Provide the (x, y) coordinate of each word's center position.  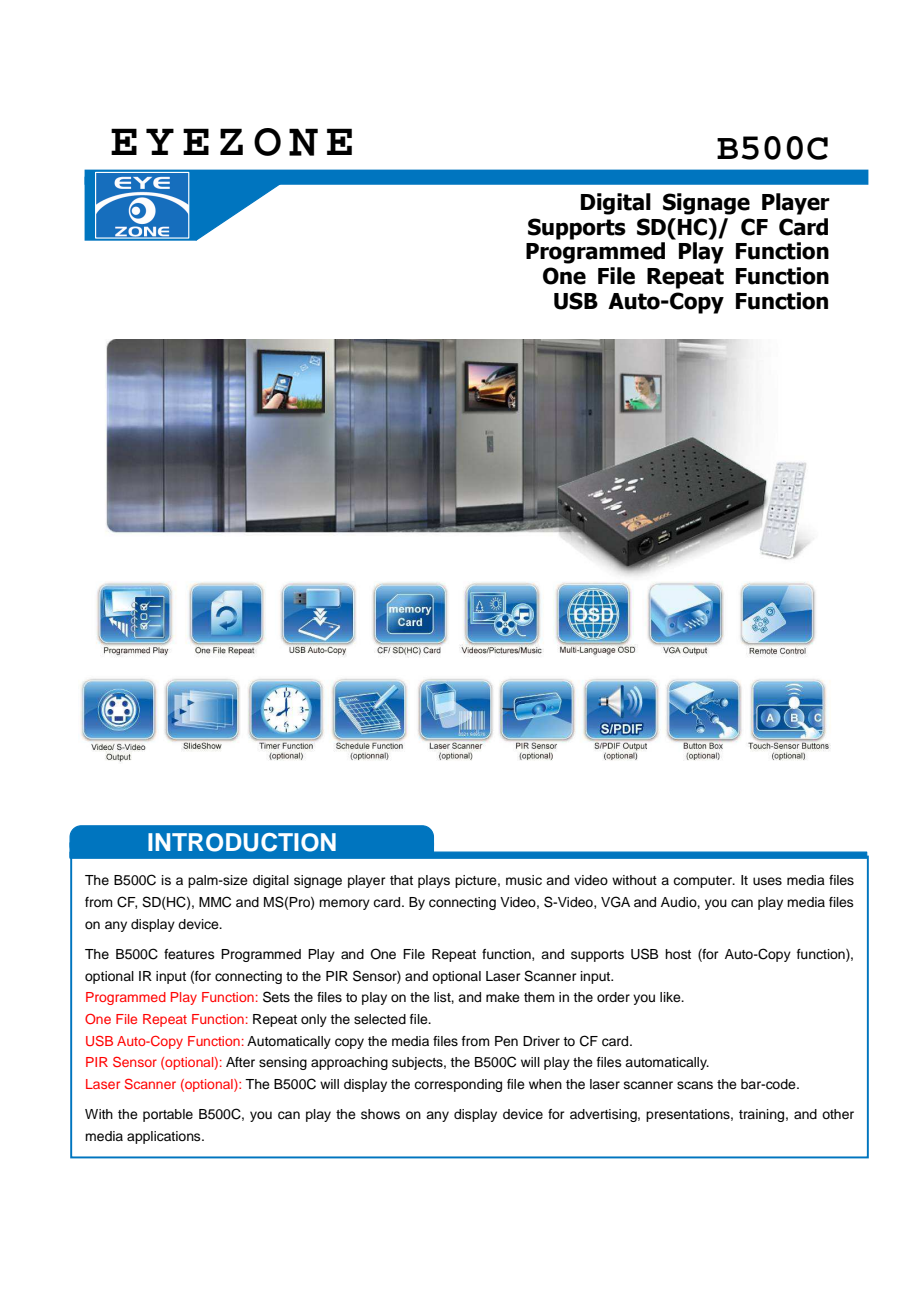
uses (767, 881)
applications (165, 1137)
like (671, 997)
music (524, 880)
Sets (276, 997)
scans (695, 1085)
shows (380, 1114)
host (678, 954)
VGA (615, 902)
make (503, 997)
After (240, 1062)
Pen (506, 1041)
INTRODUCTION (242, 842)
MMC (215, 902)
